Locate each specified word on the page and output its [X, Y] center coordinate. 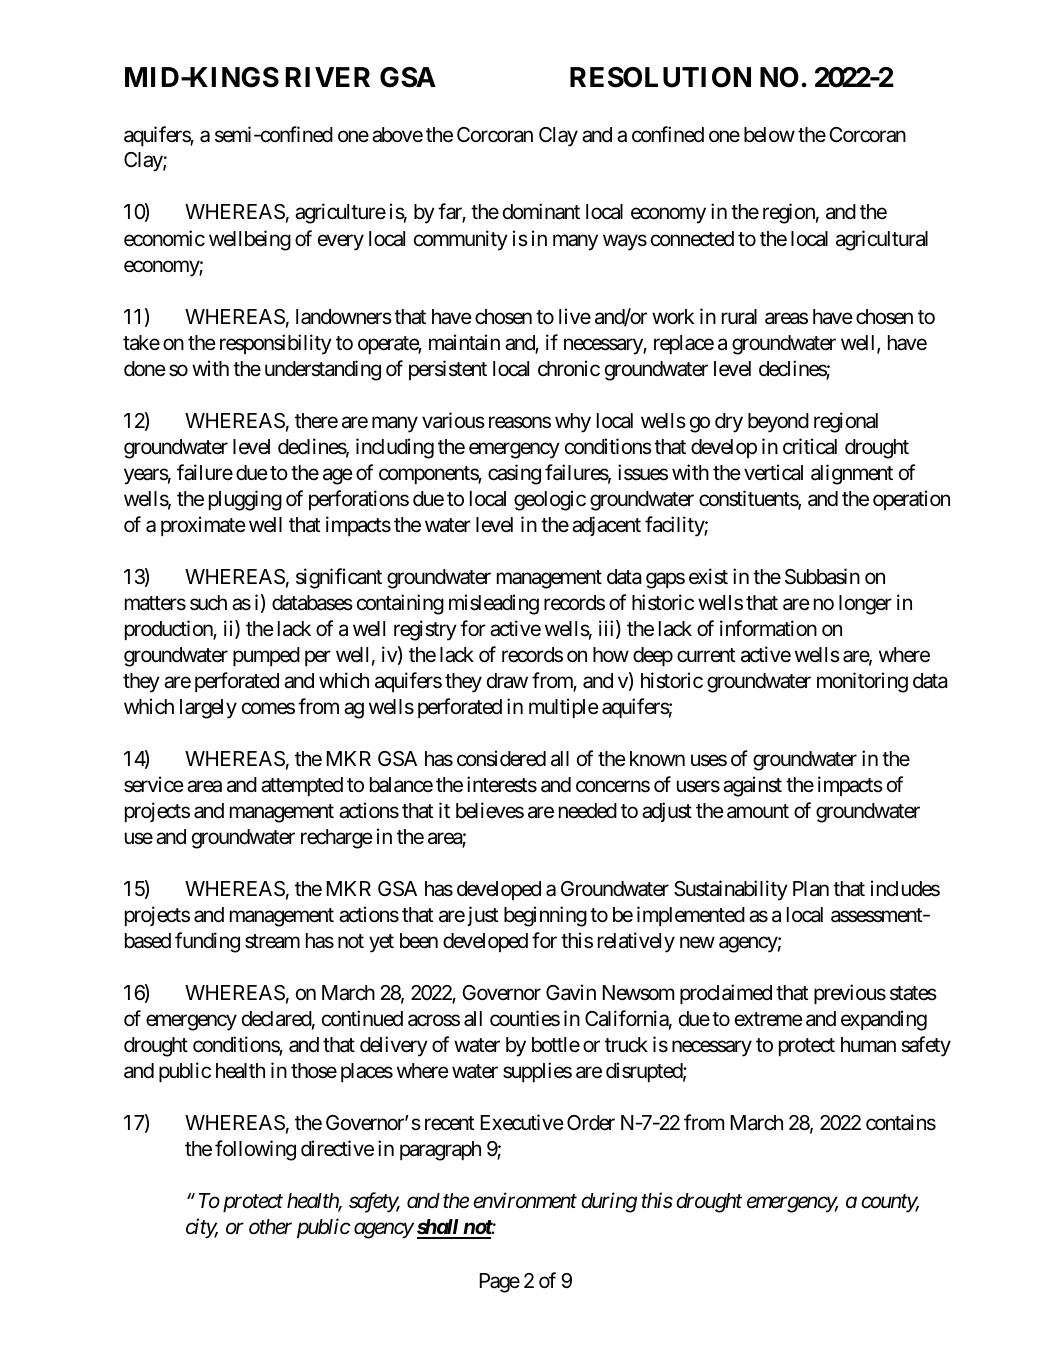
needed [588, 811]
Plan [811, 889]
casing [514, 474]
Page [500, 1283]
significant [339, 578]
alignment [852, 474]
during [609, 1202]
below [769, 135]
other [270, 1227]
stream [272, 941]
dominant [541, 211]
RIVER [328, 77]
